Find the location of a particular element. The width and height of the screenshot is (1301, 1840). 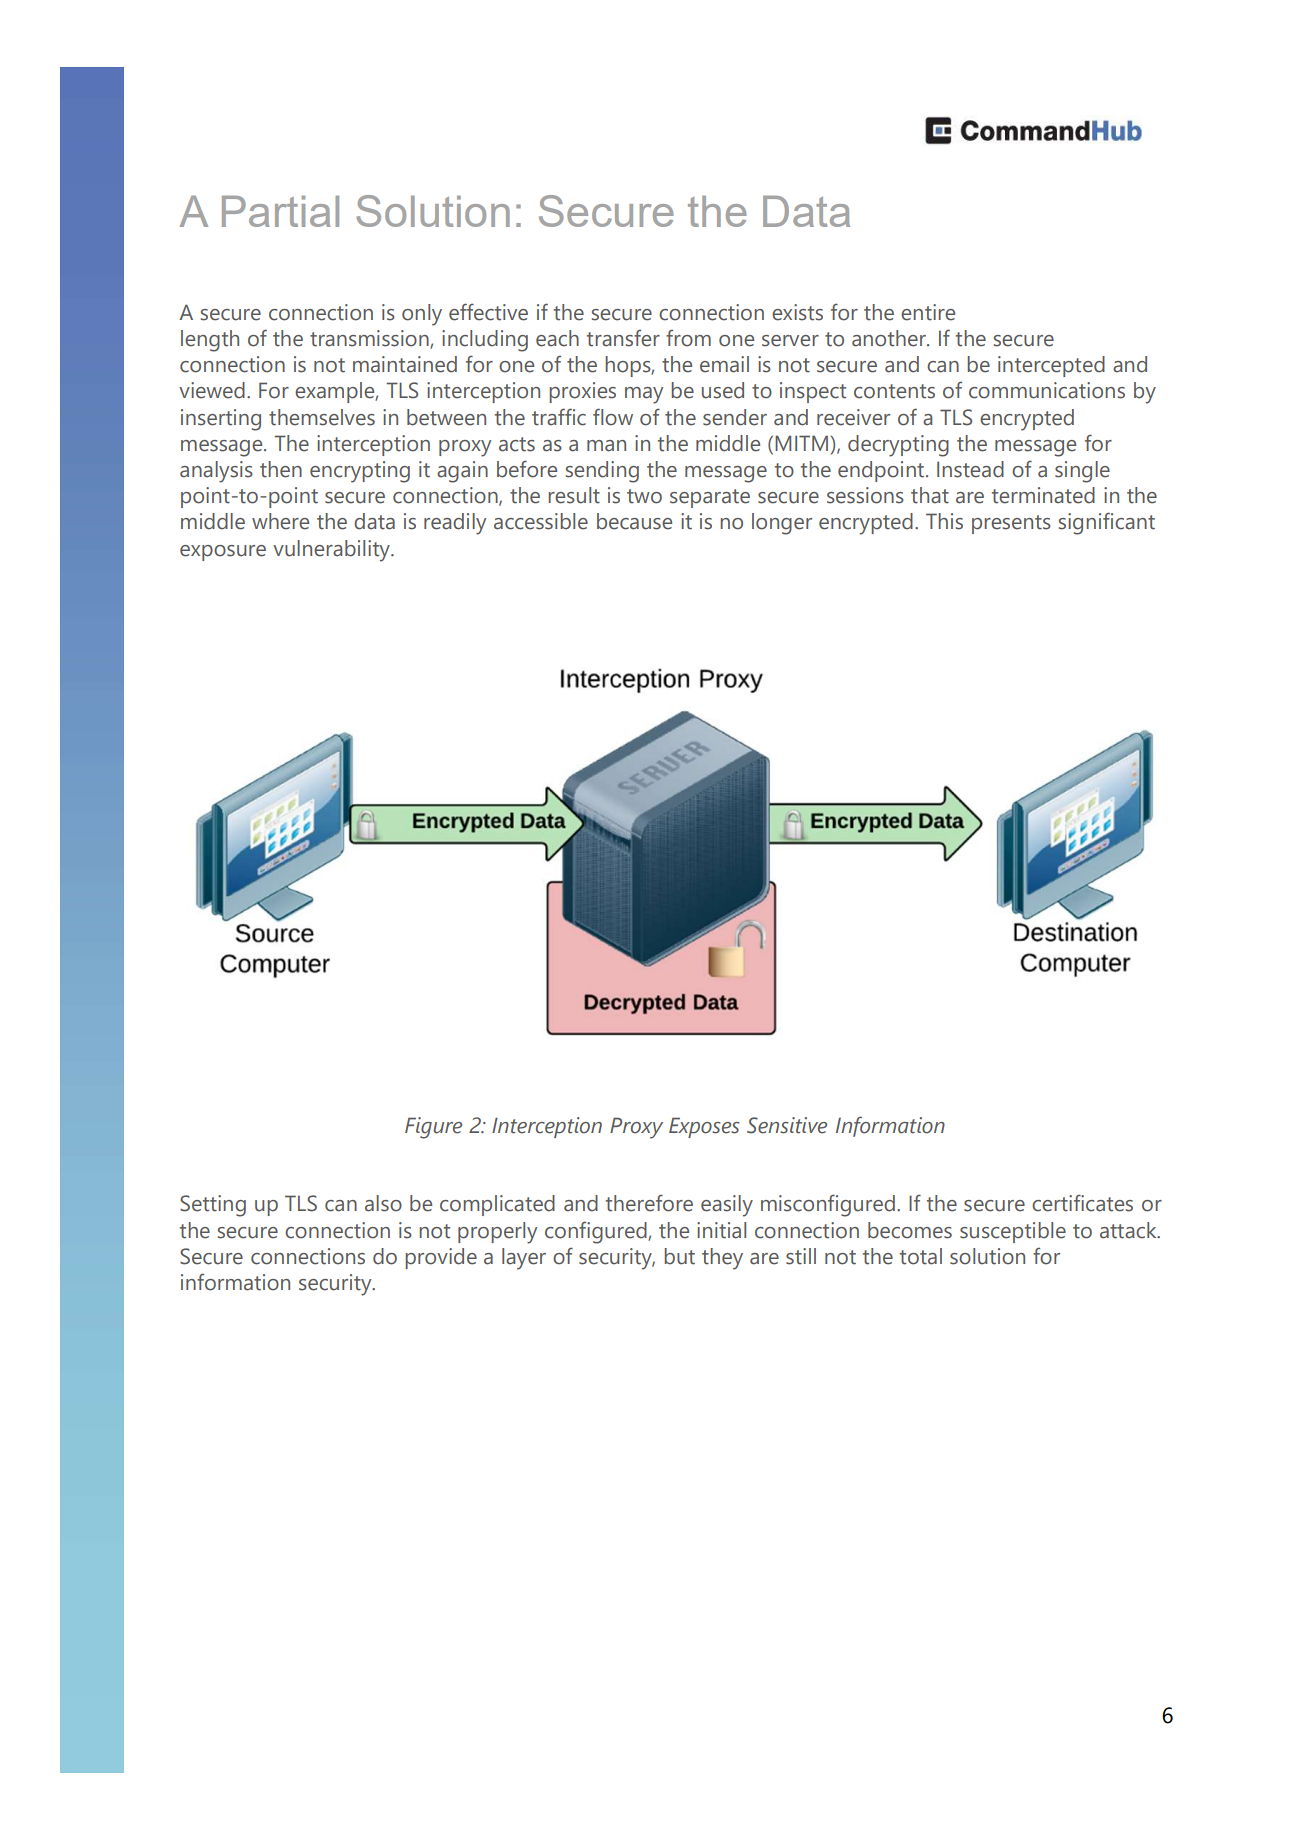

vulnerability is located at coordinates (333, 551).
